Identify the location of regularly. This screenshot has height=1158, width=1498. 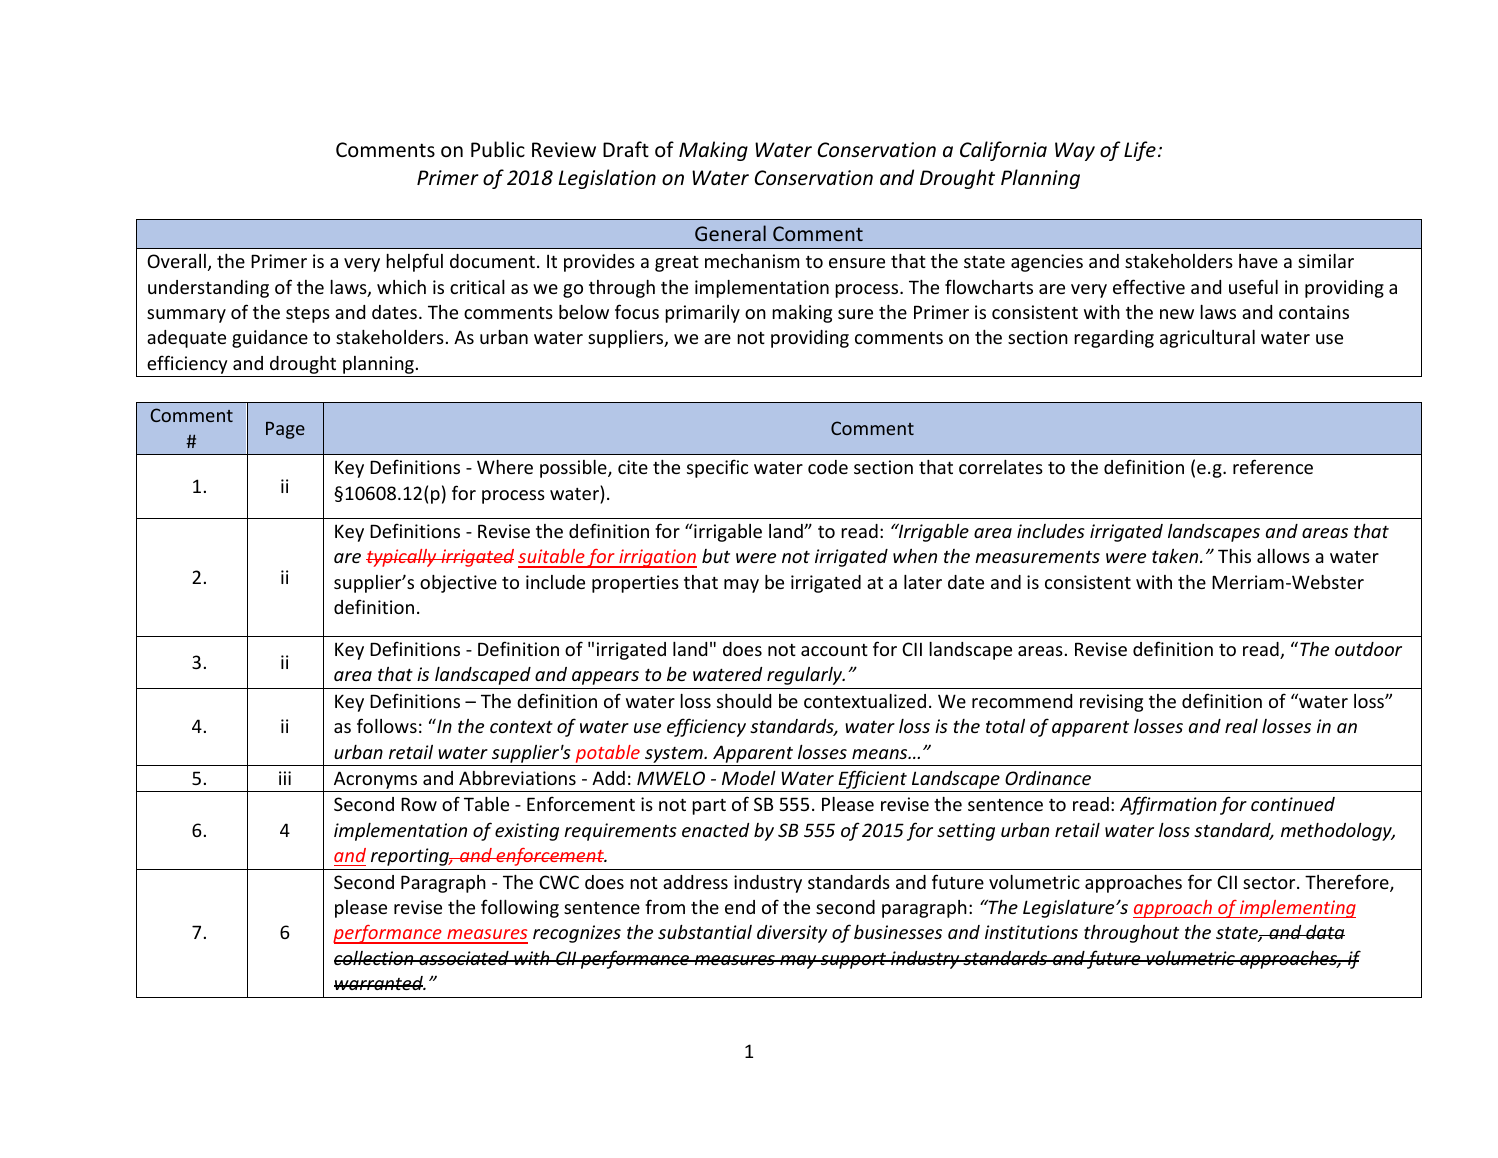
(806, 676).
